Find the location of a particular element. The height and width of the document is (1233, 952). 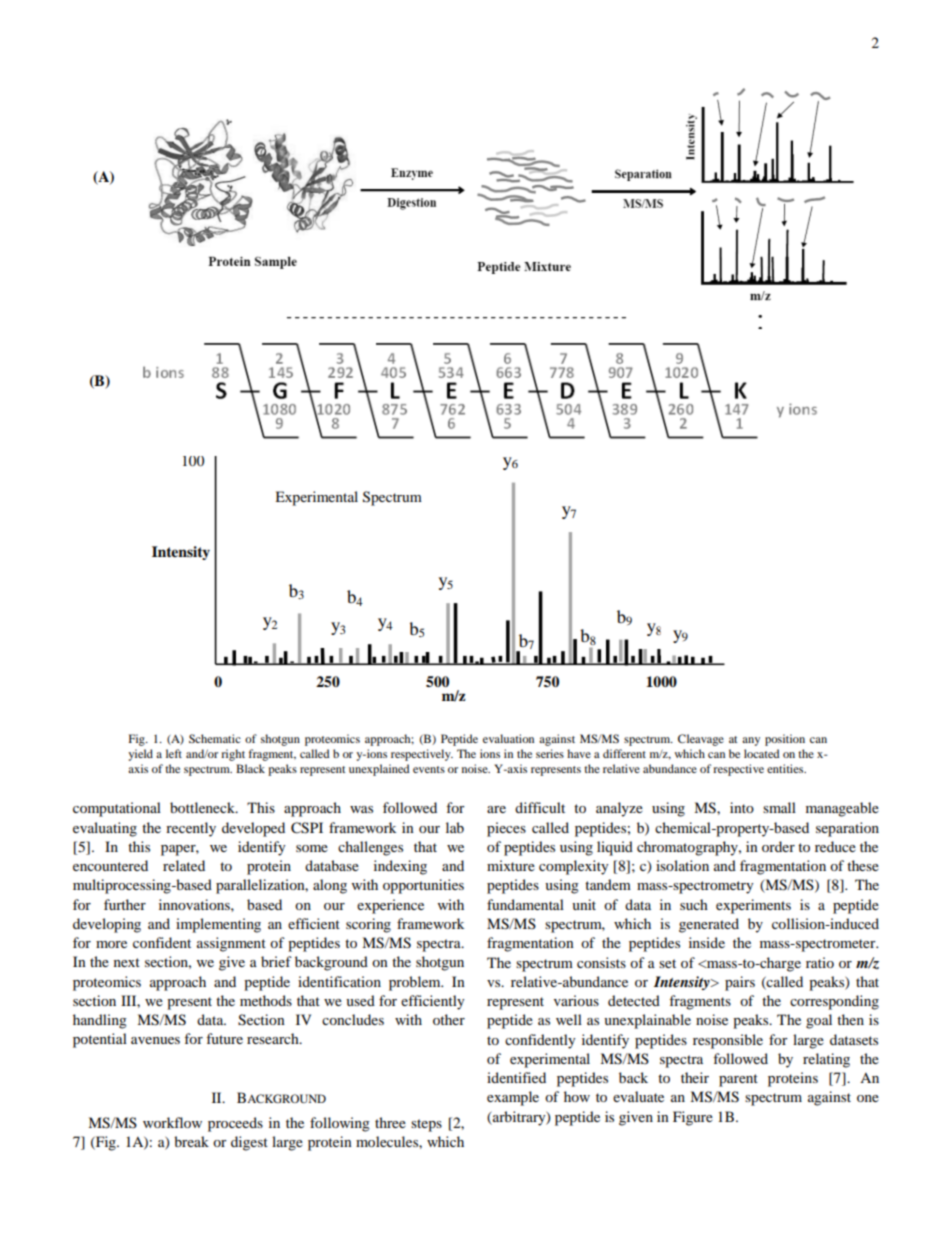

left is located at coordinates (174, 753).
